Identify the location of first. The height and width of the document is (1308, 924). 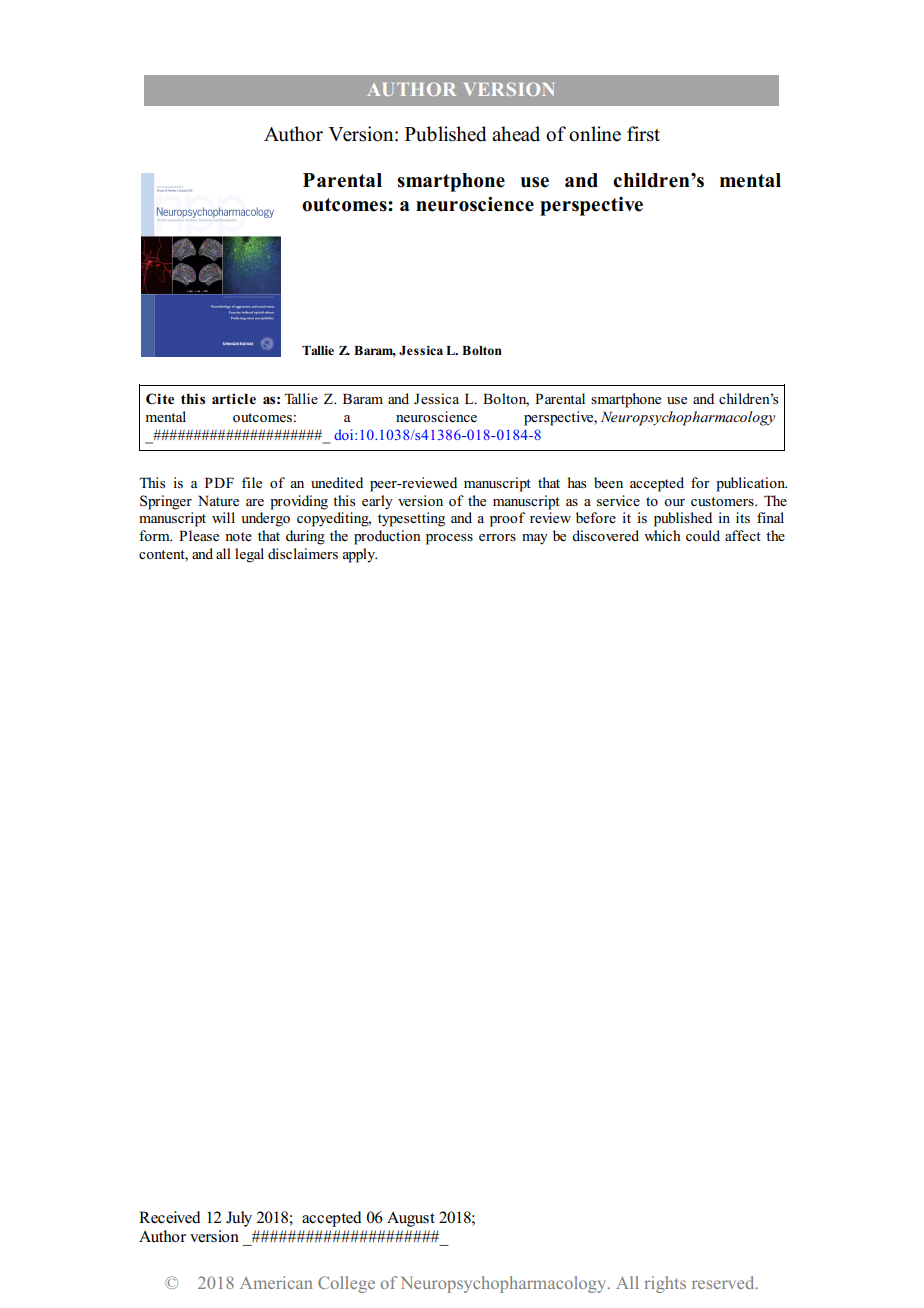
(643, 134).
